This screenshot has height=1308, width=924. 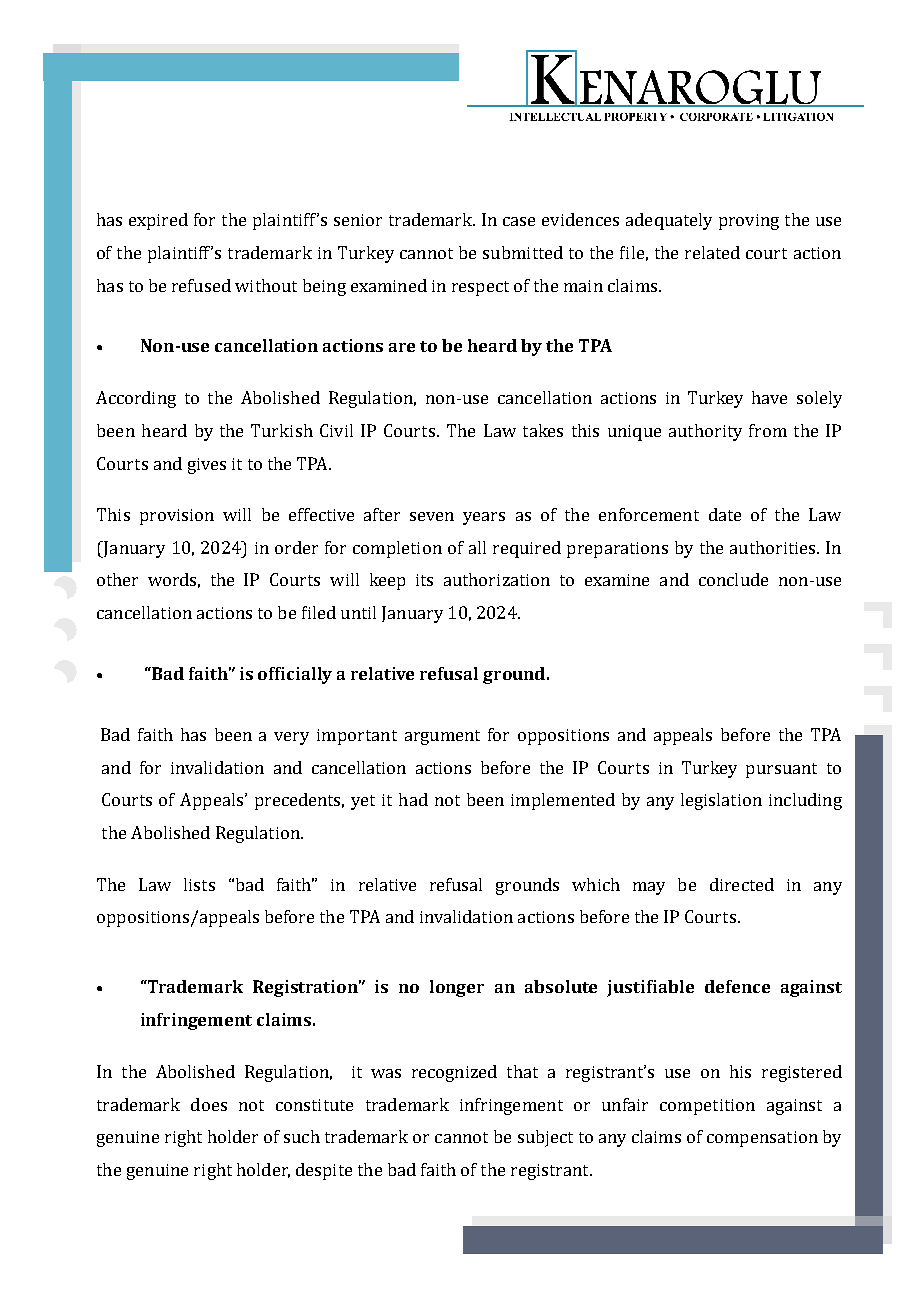 I want to click on pursuant, so click(x=781, y=770).
